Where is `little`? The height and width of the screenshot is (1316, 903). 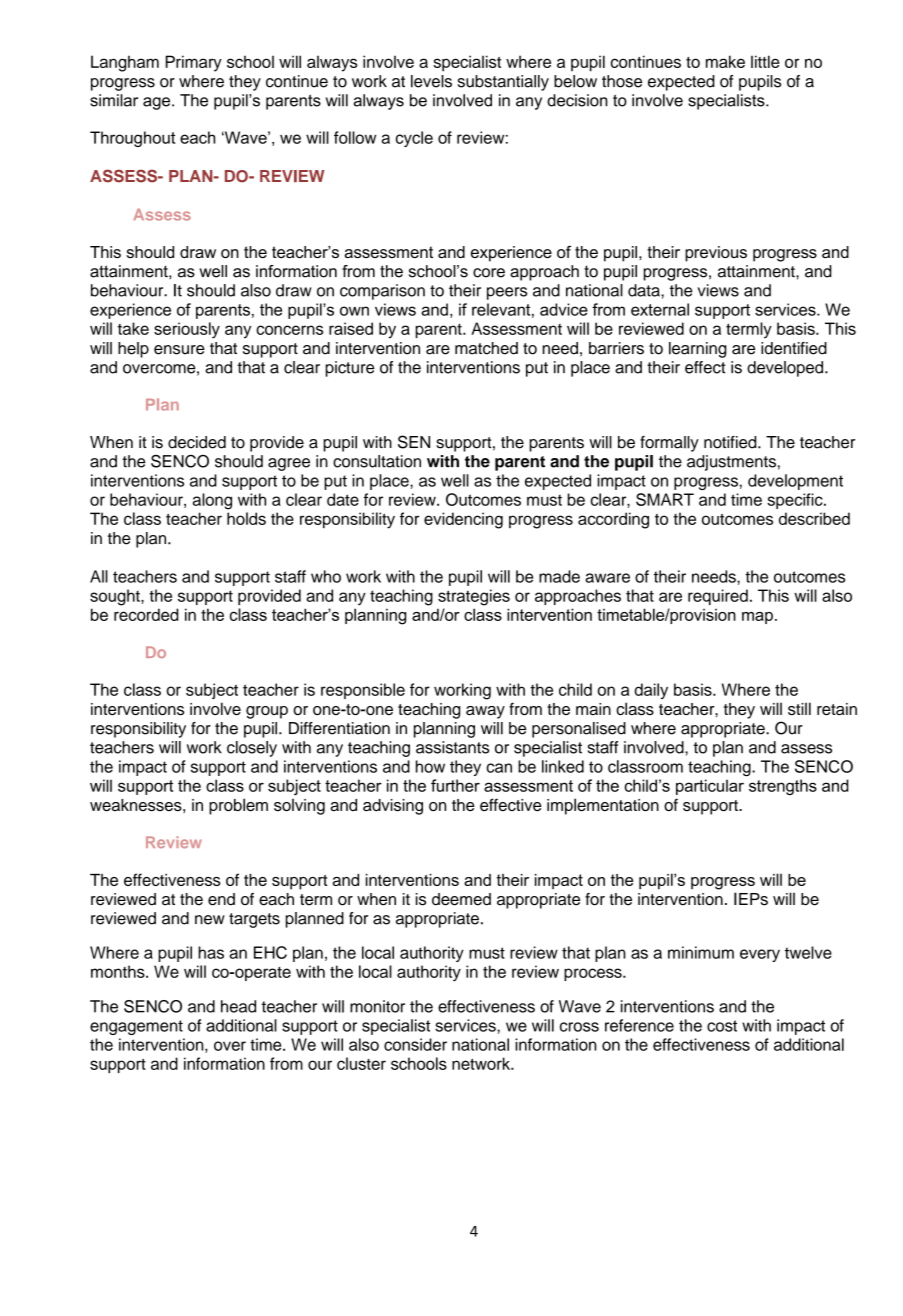
little is located at coordinates (765, 61).
